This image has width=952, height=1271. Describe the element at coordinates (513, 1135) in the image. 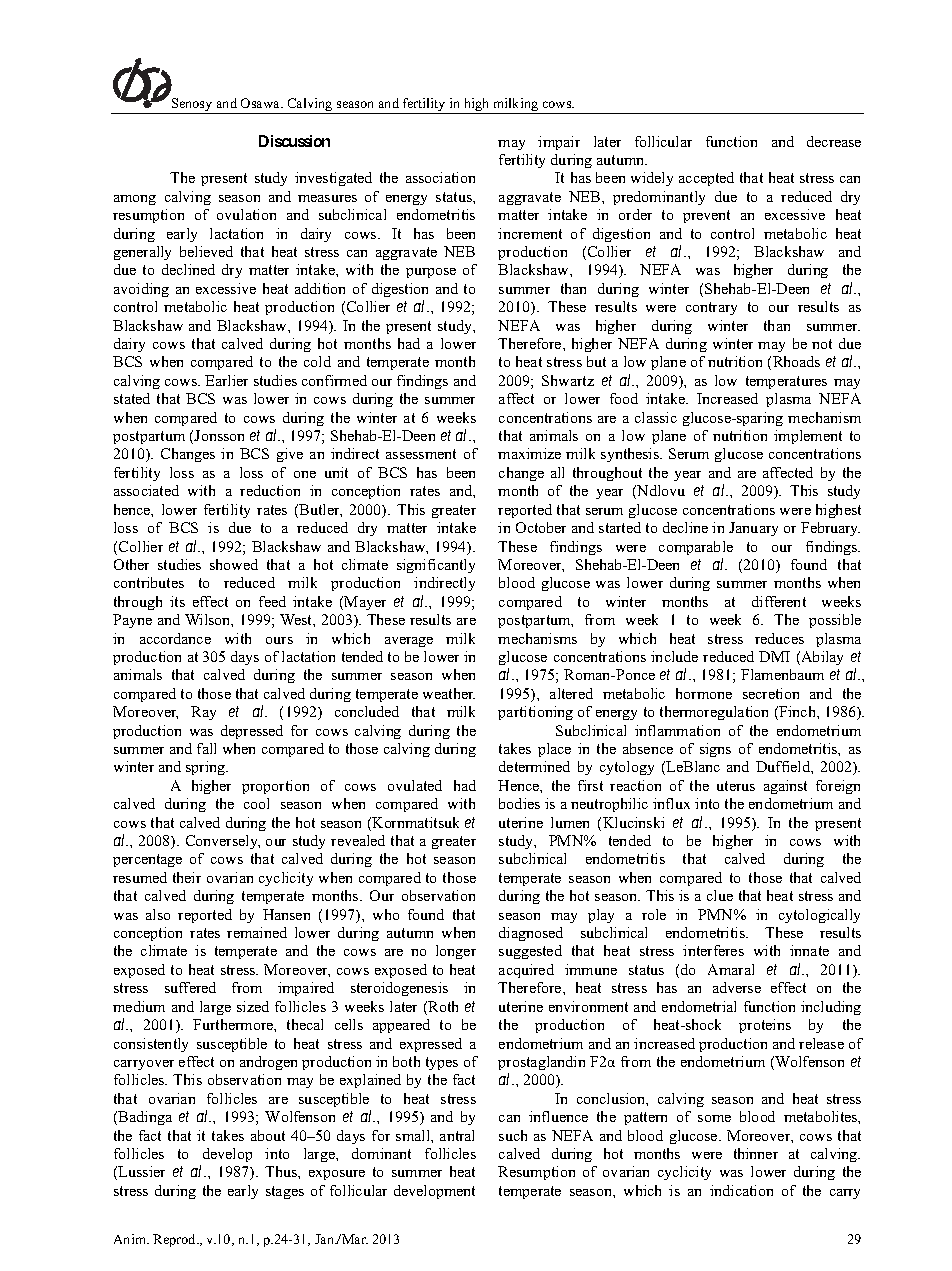

I see `such` at that location.
